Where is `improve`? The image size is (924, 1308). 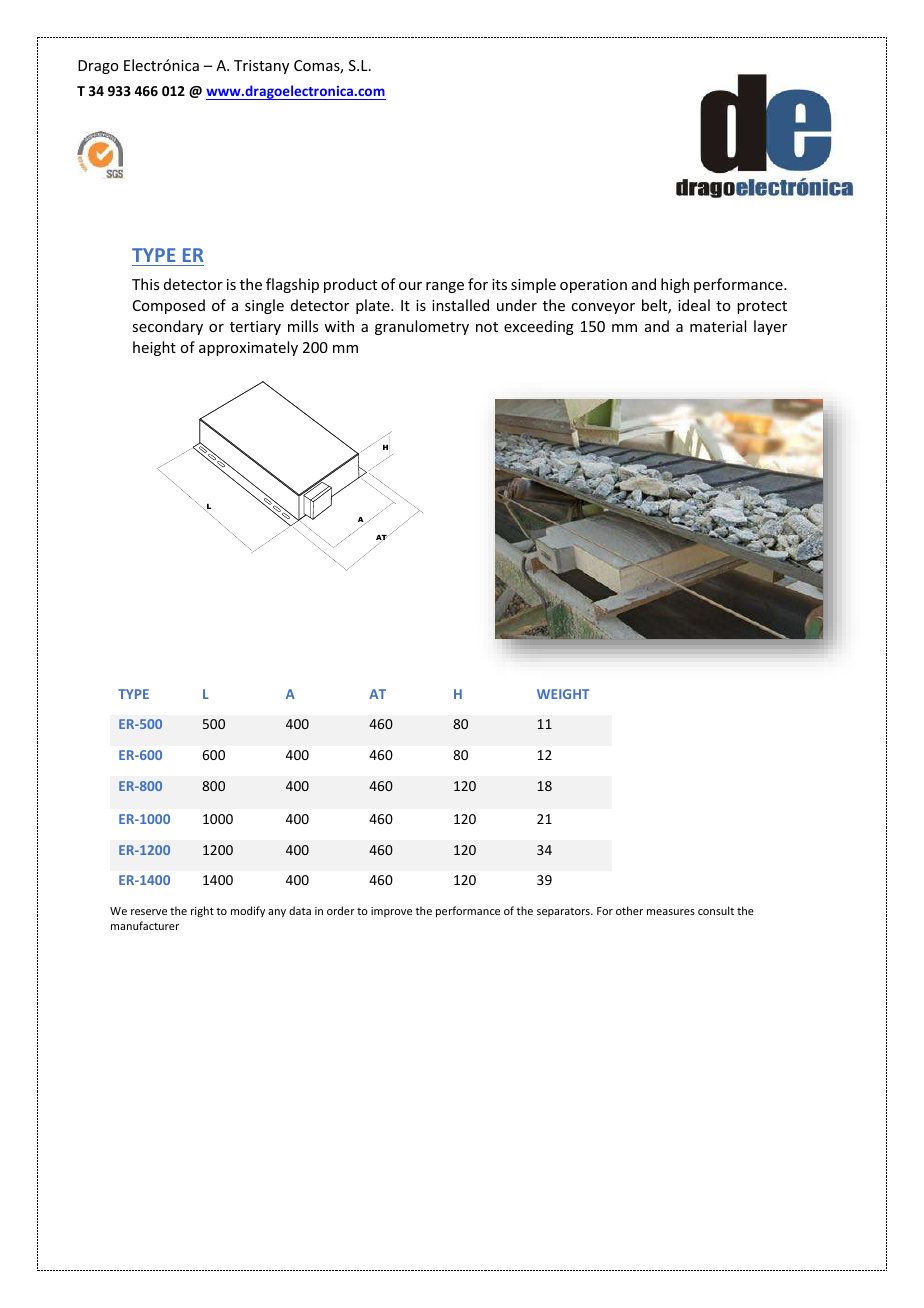
improve is located at coordinates (391, 912).
